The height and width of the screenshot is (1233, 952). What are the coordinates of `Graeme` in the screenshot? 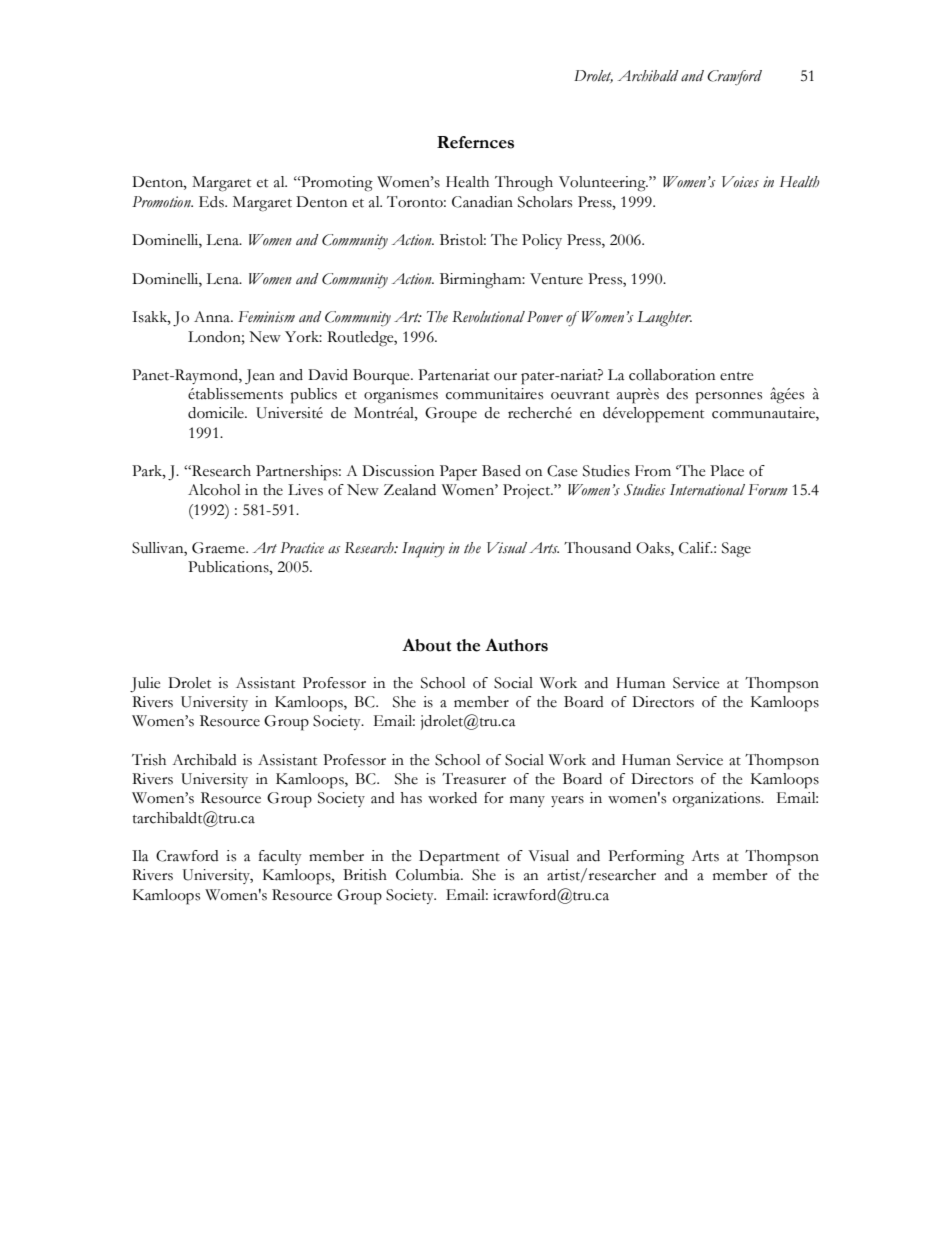 It's located at (219, 548).
